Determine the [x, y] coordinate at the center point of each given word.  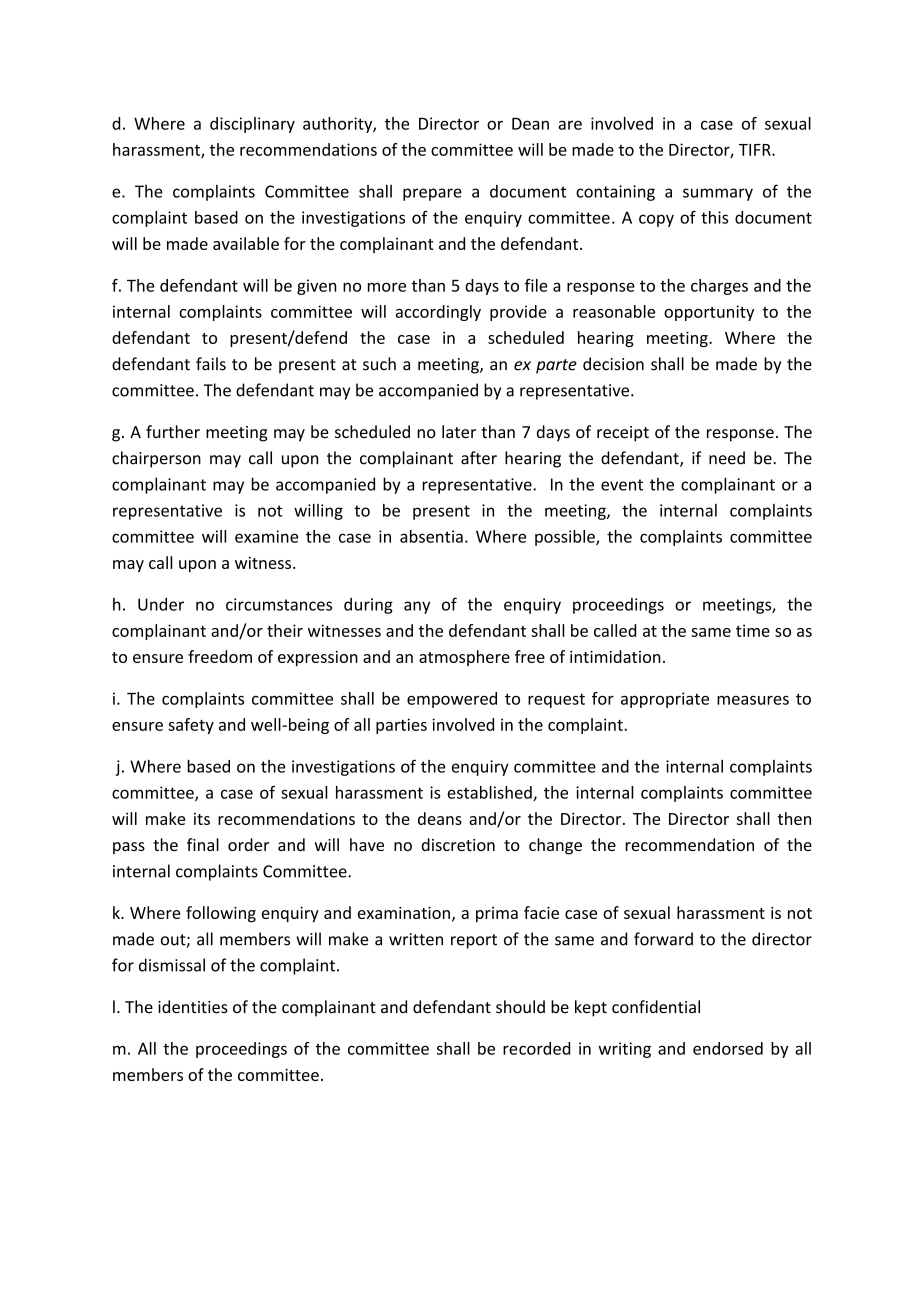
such [379, 364]
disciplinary [252, 125]
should [520, 1007]
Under [161, 604]
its [202, 819]
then [794, 818]
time [753, 630]
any [417, 607]
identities [193, 1007]
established [490, 793]
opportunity [709, 313]
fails [211, 364]
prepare [432, 194]
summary [718, 194]
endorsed [728, 1048]
